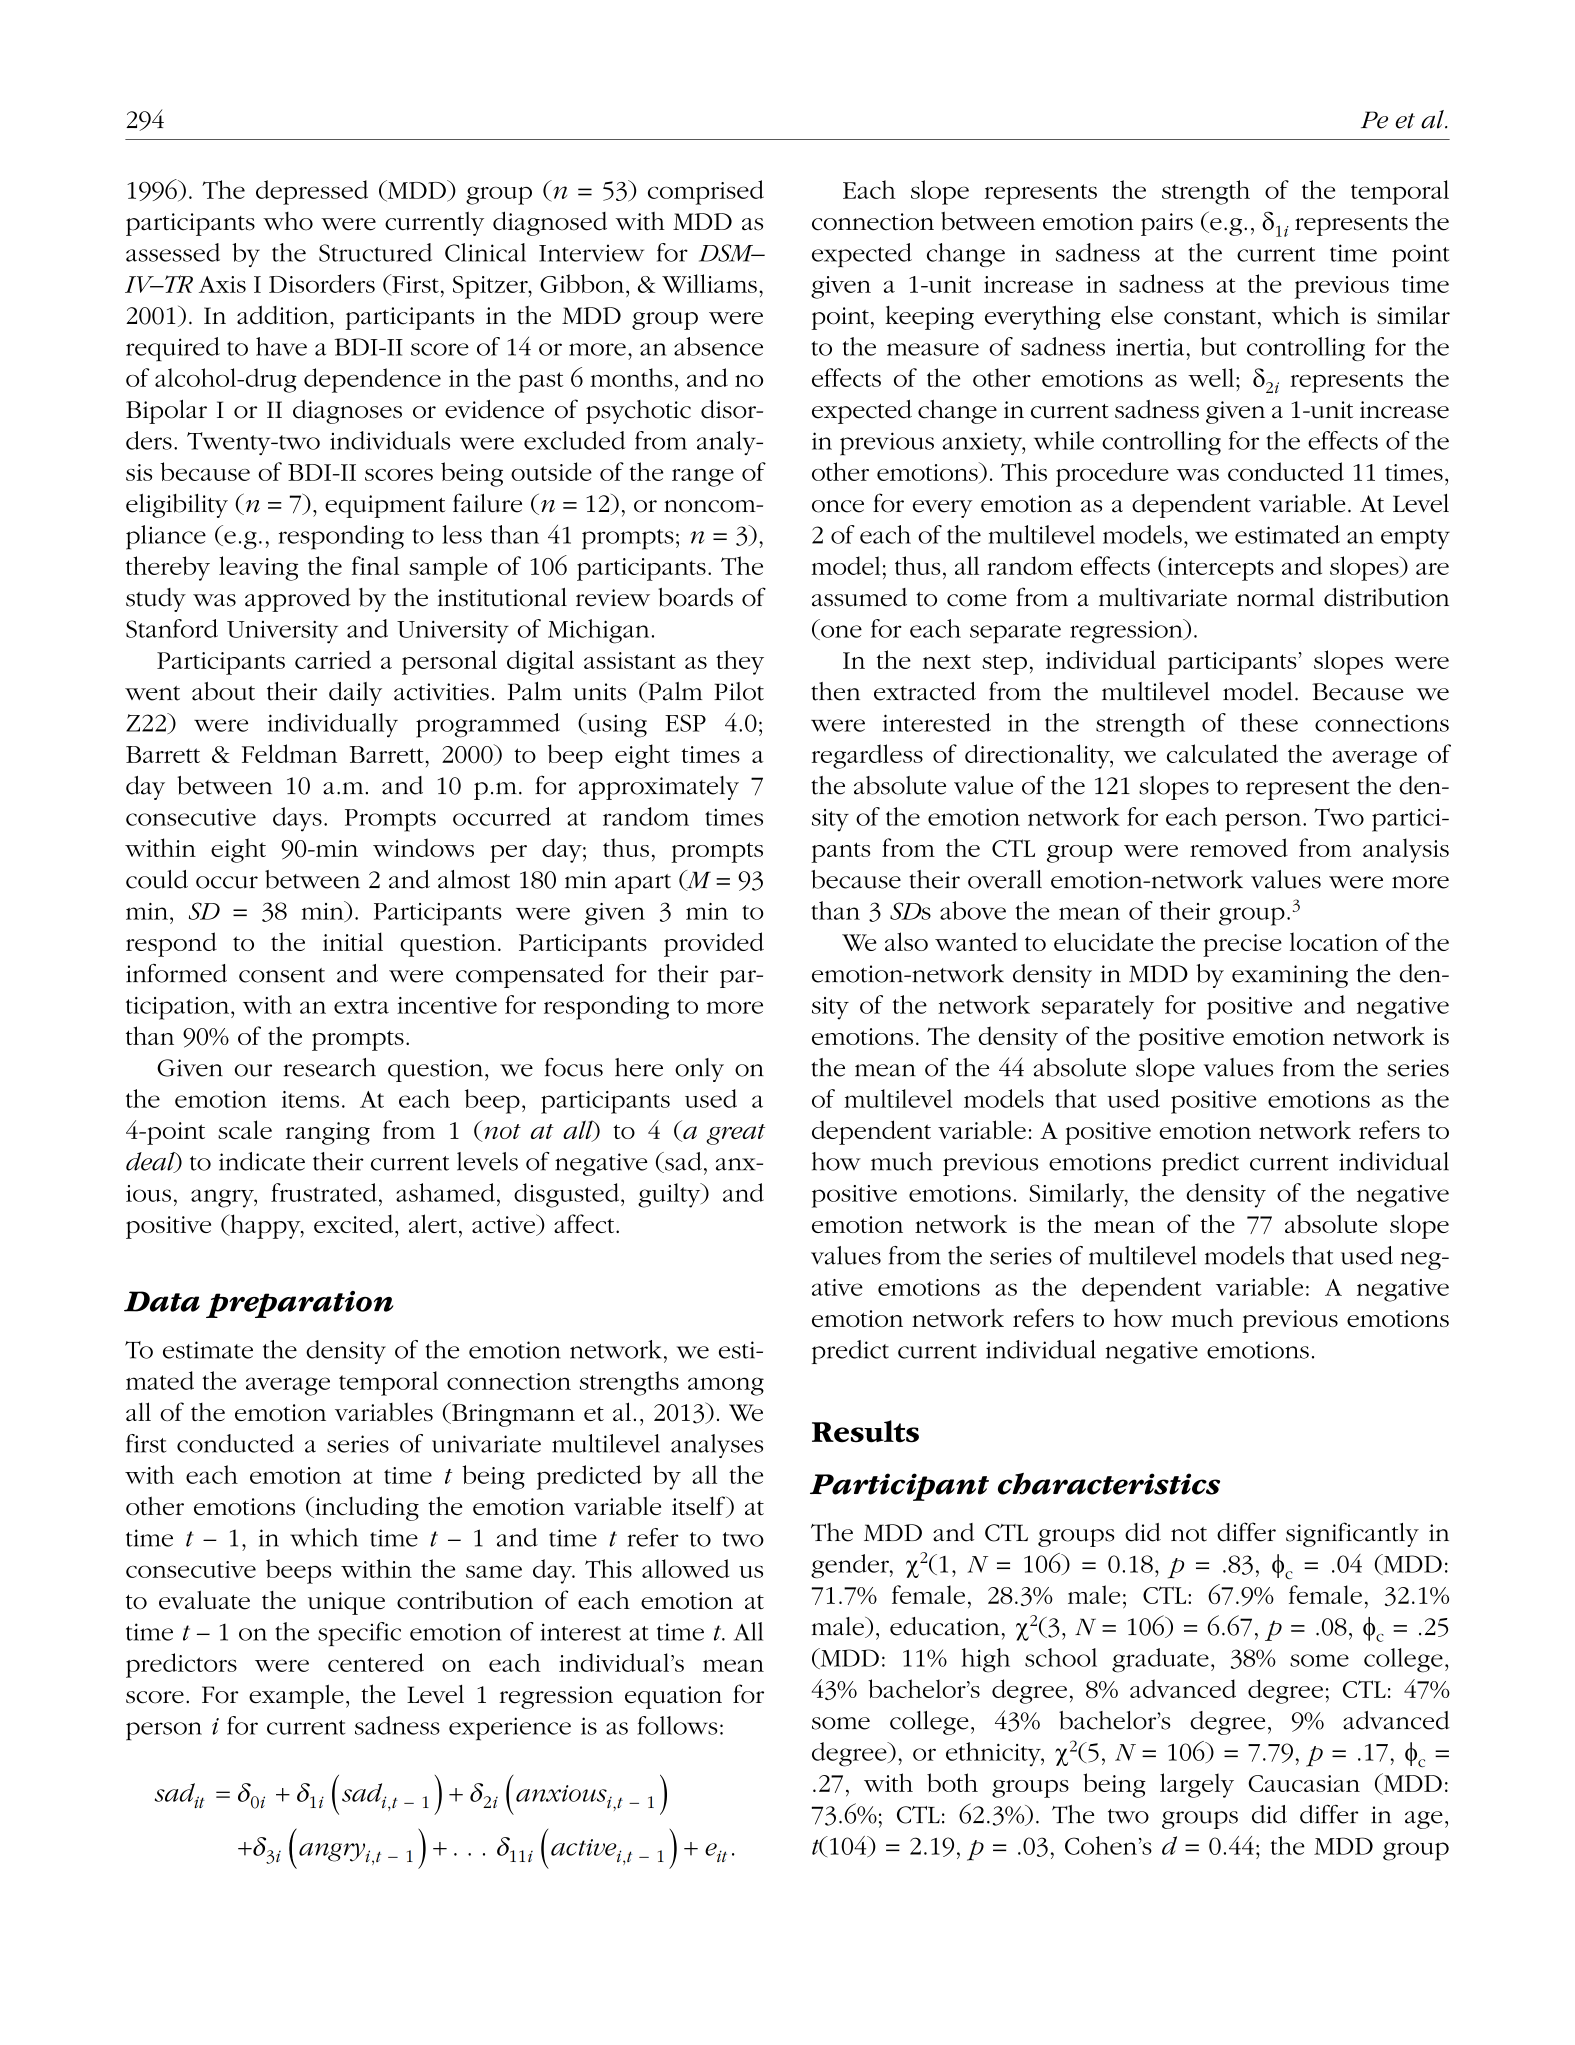 This image has height=2045, width=1575. Describe the element at coordinates (727, 253) in the image. I see `DSM` at that location.
